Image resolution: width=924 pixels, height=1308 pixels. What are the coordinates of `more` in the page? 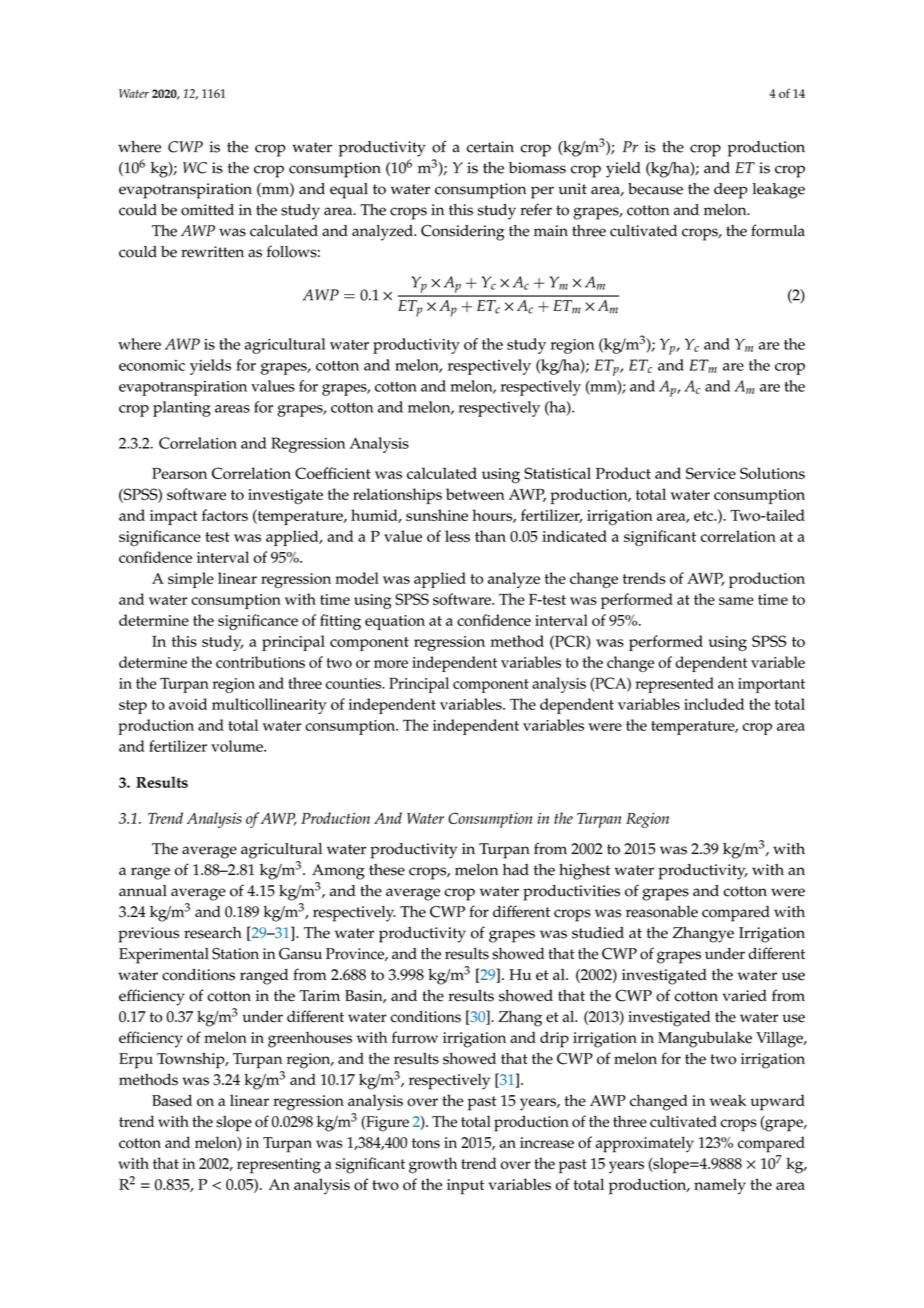 It's located at (391, 664).
